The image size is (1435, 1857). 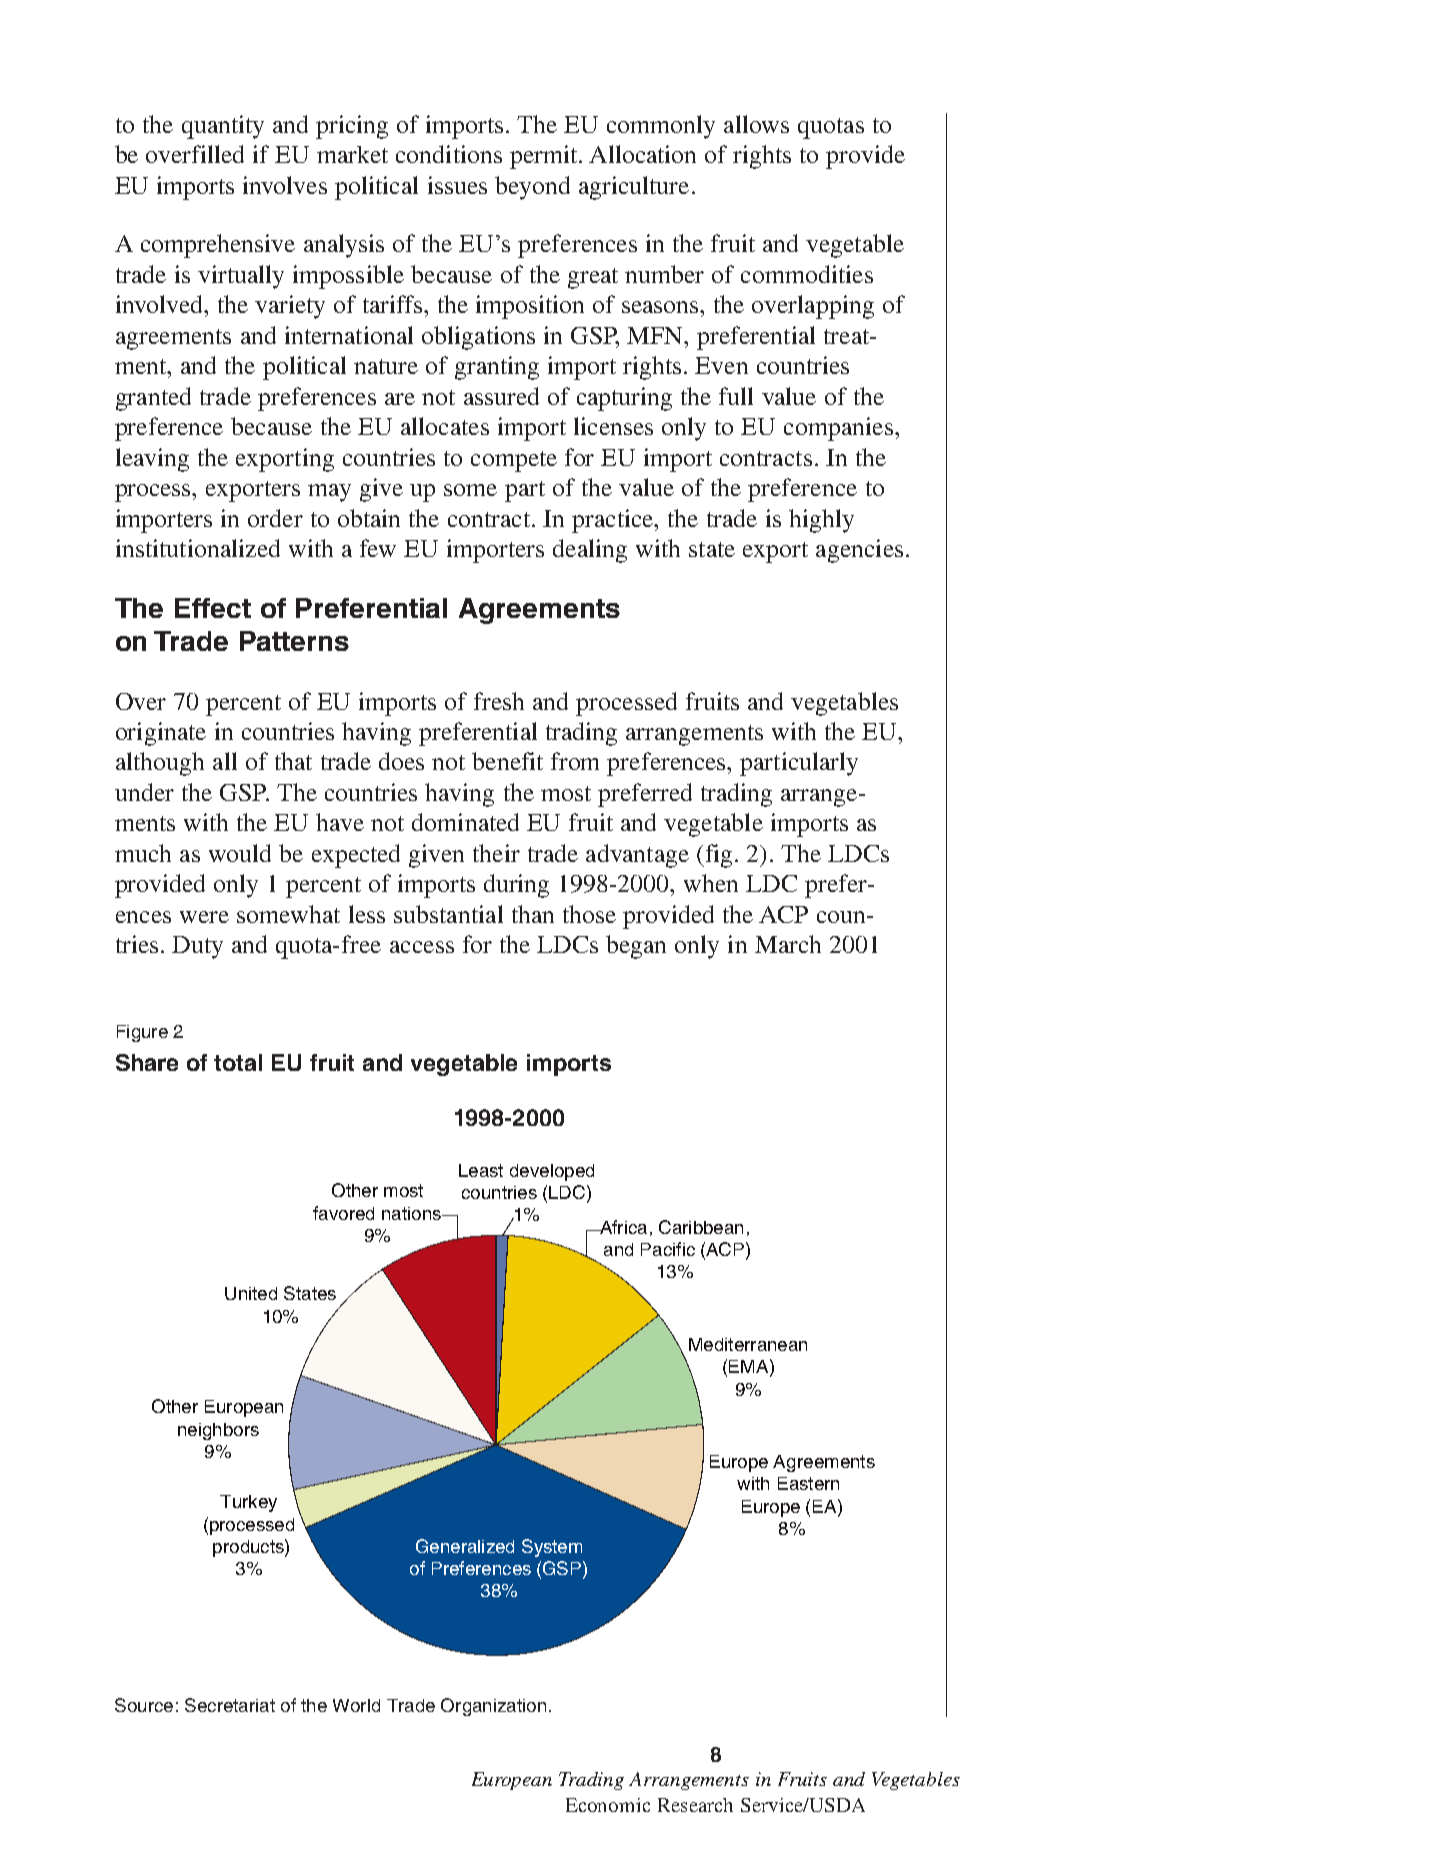 What do you see at coordinates (532, 188) in the screenshot?
I see `beyond` at bounding box center [532, 188].
